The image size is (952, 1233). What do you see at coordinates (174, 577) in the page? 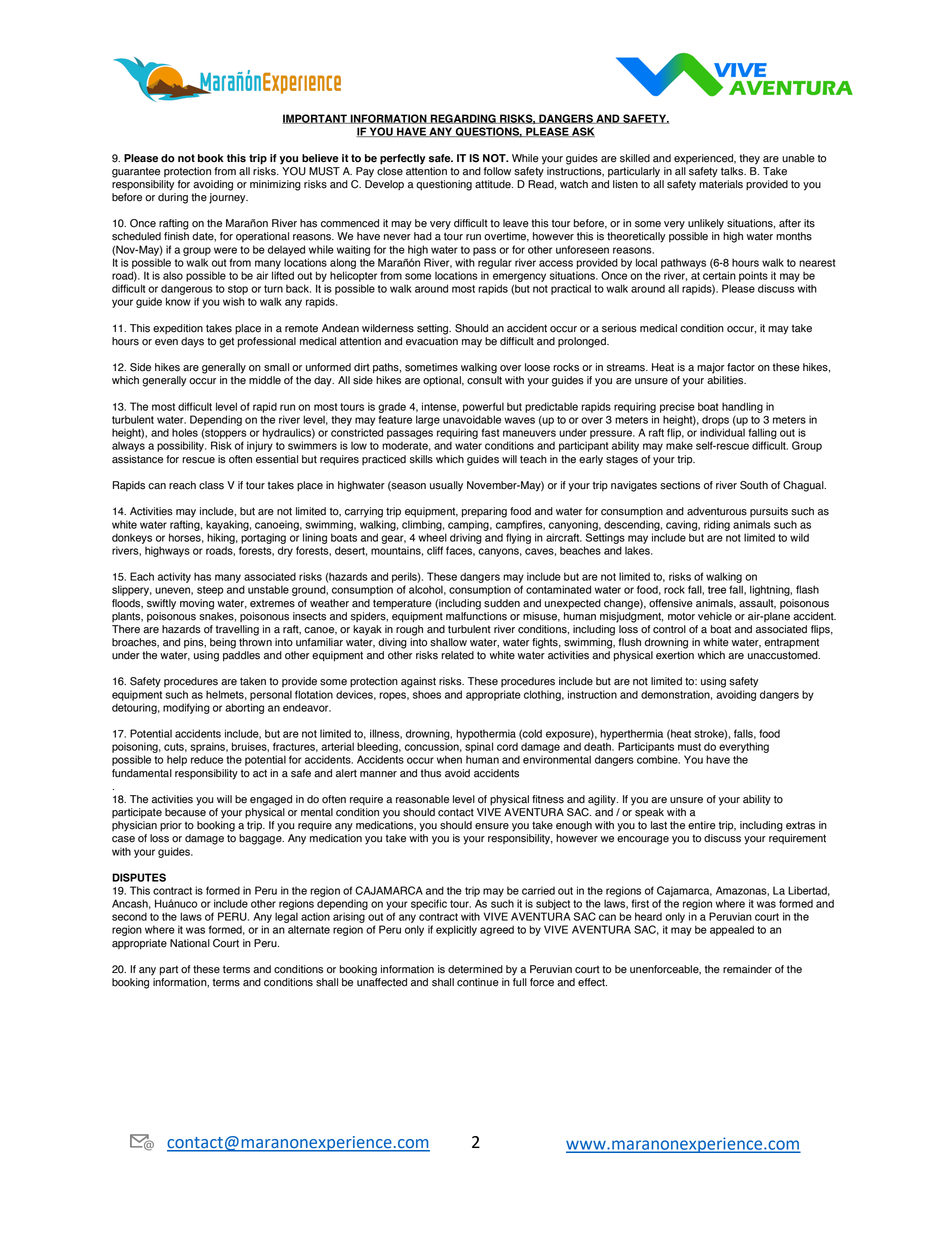
I see `activity` at bounding box center [174, 577].
